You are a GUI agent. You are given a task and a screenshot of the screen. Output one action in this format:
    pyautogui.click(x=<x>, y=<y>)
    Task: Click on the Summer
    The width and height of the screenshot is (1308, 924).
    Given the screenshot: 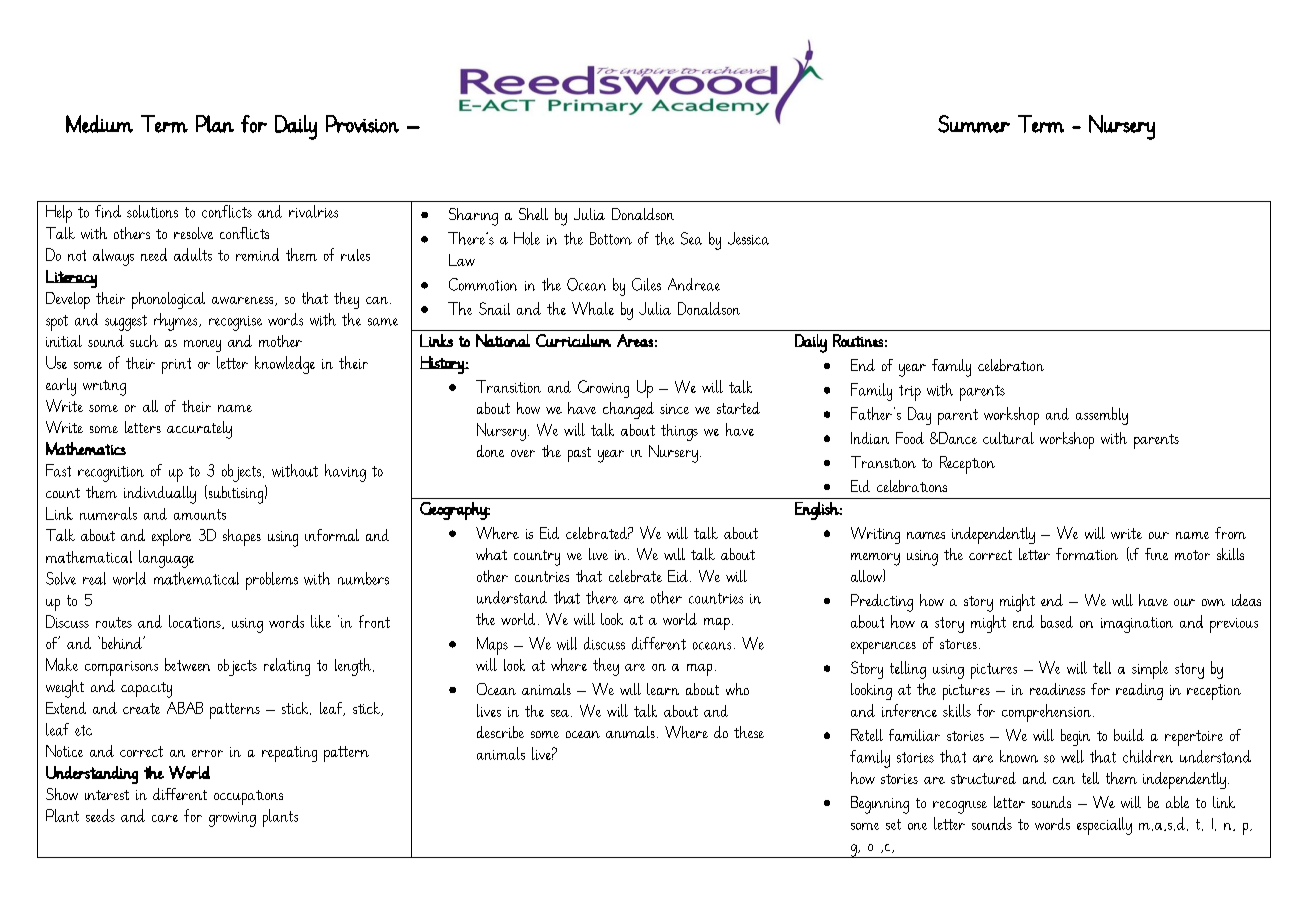 What is the action you would take?
    pyautogui.click(x=974, y=124)
